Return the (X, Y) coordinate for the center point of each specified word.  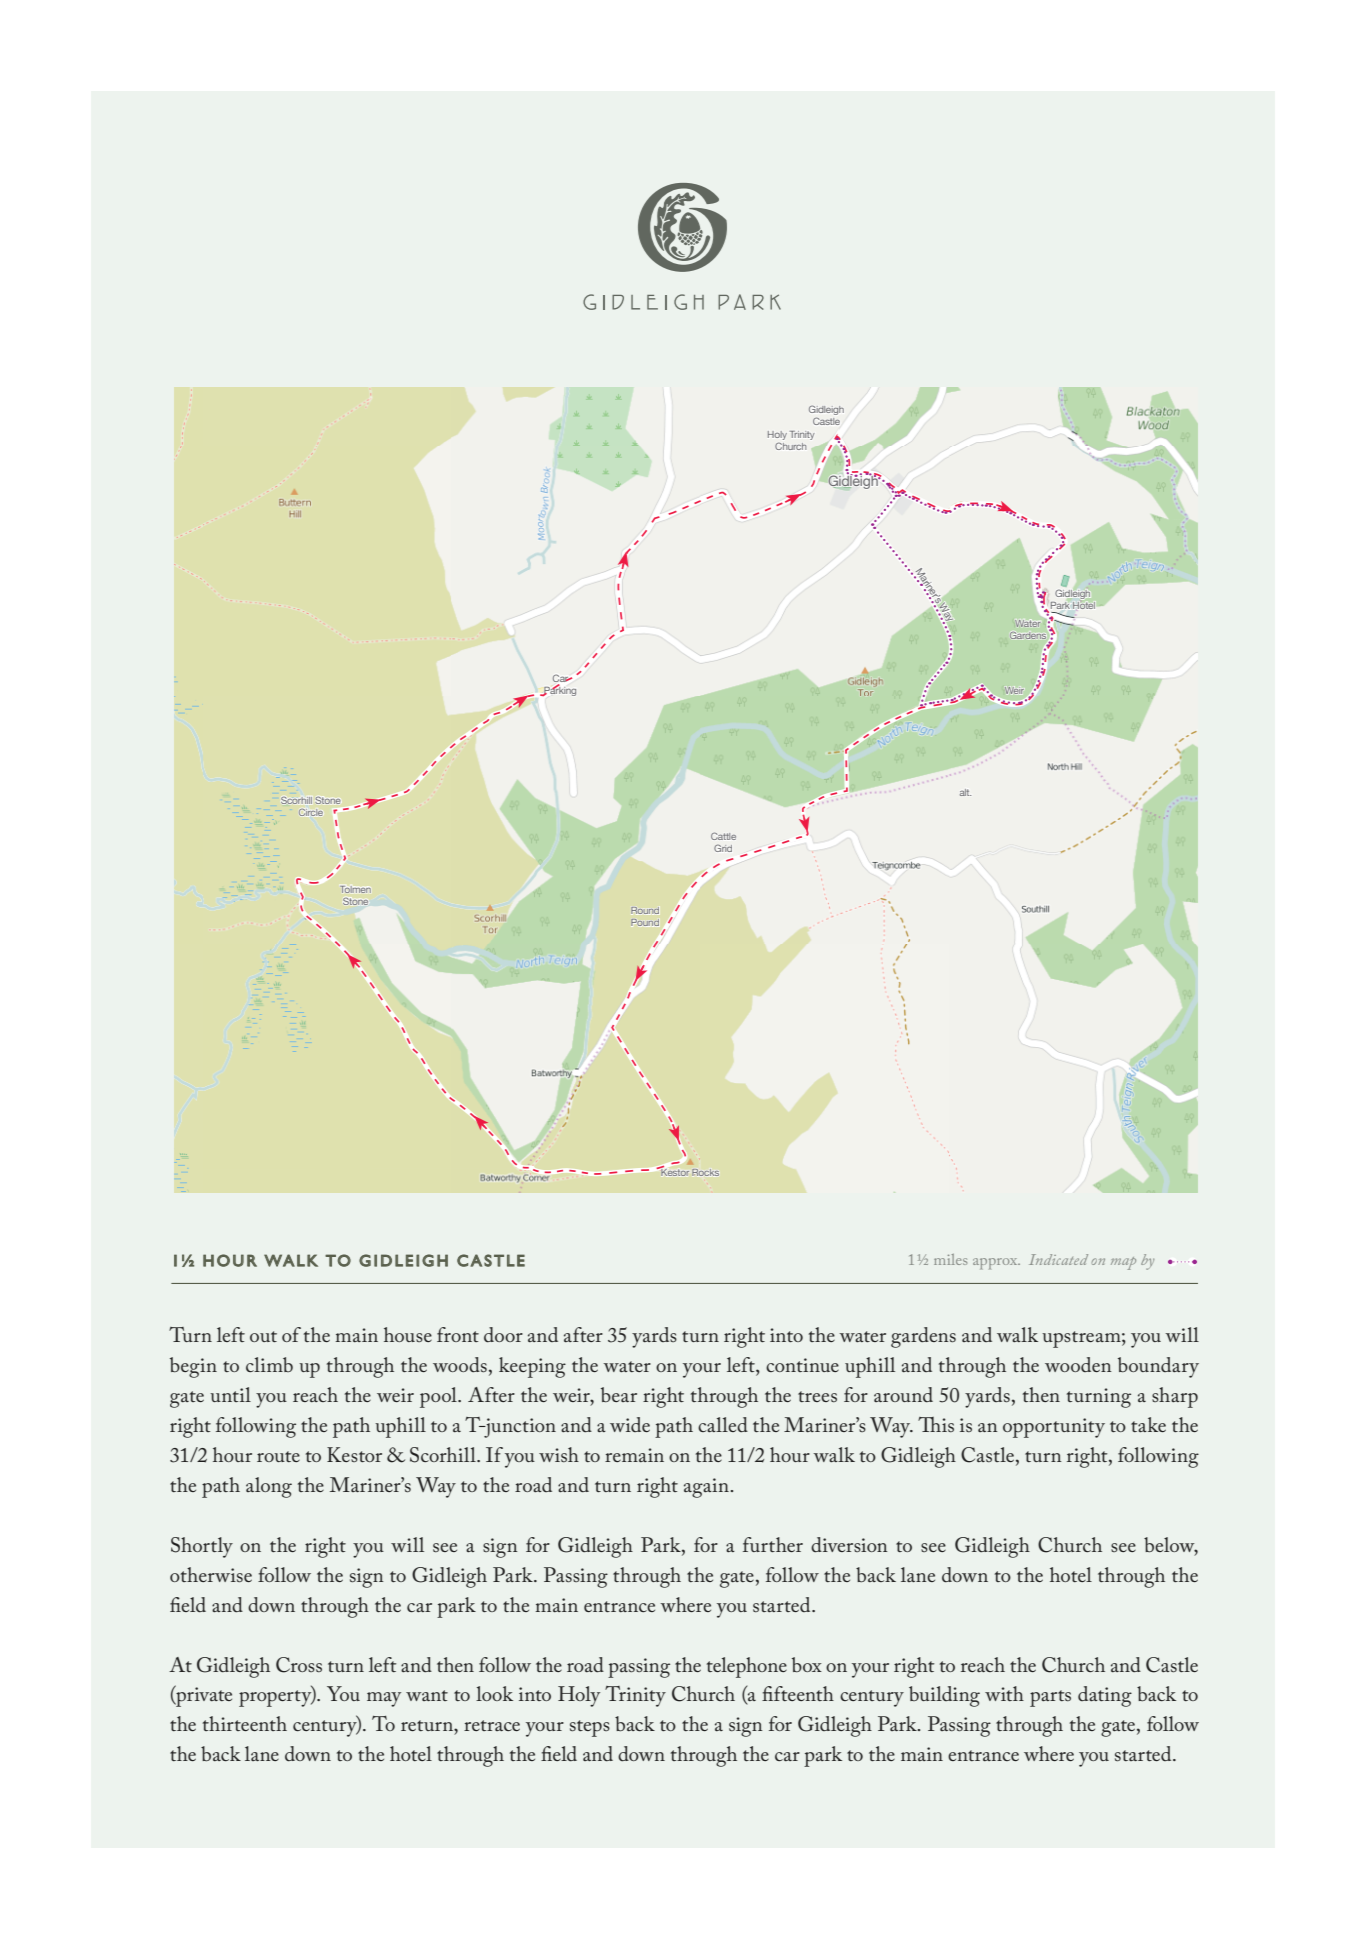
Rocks (706, 1172)
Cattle (723, 836)
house (408, 1334)
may (384, 1699)
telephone (747, 1667)
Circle (311, 812)
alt (965, 792)
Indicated (1058, 1259)
